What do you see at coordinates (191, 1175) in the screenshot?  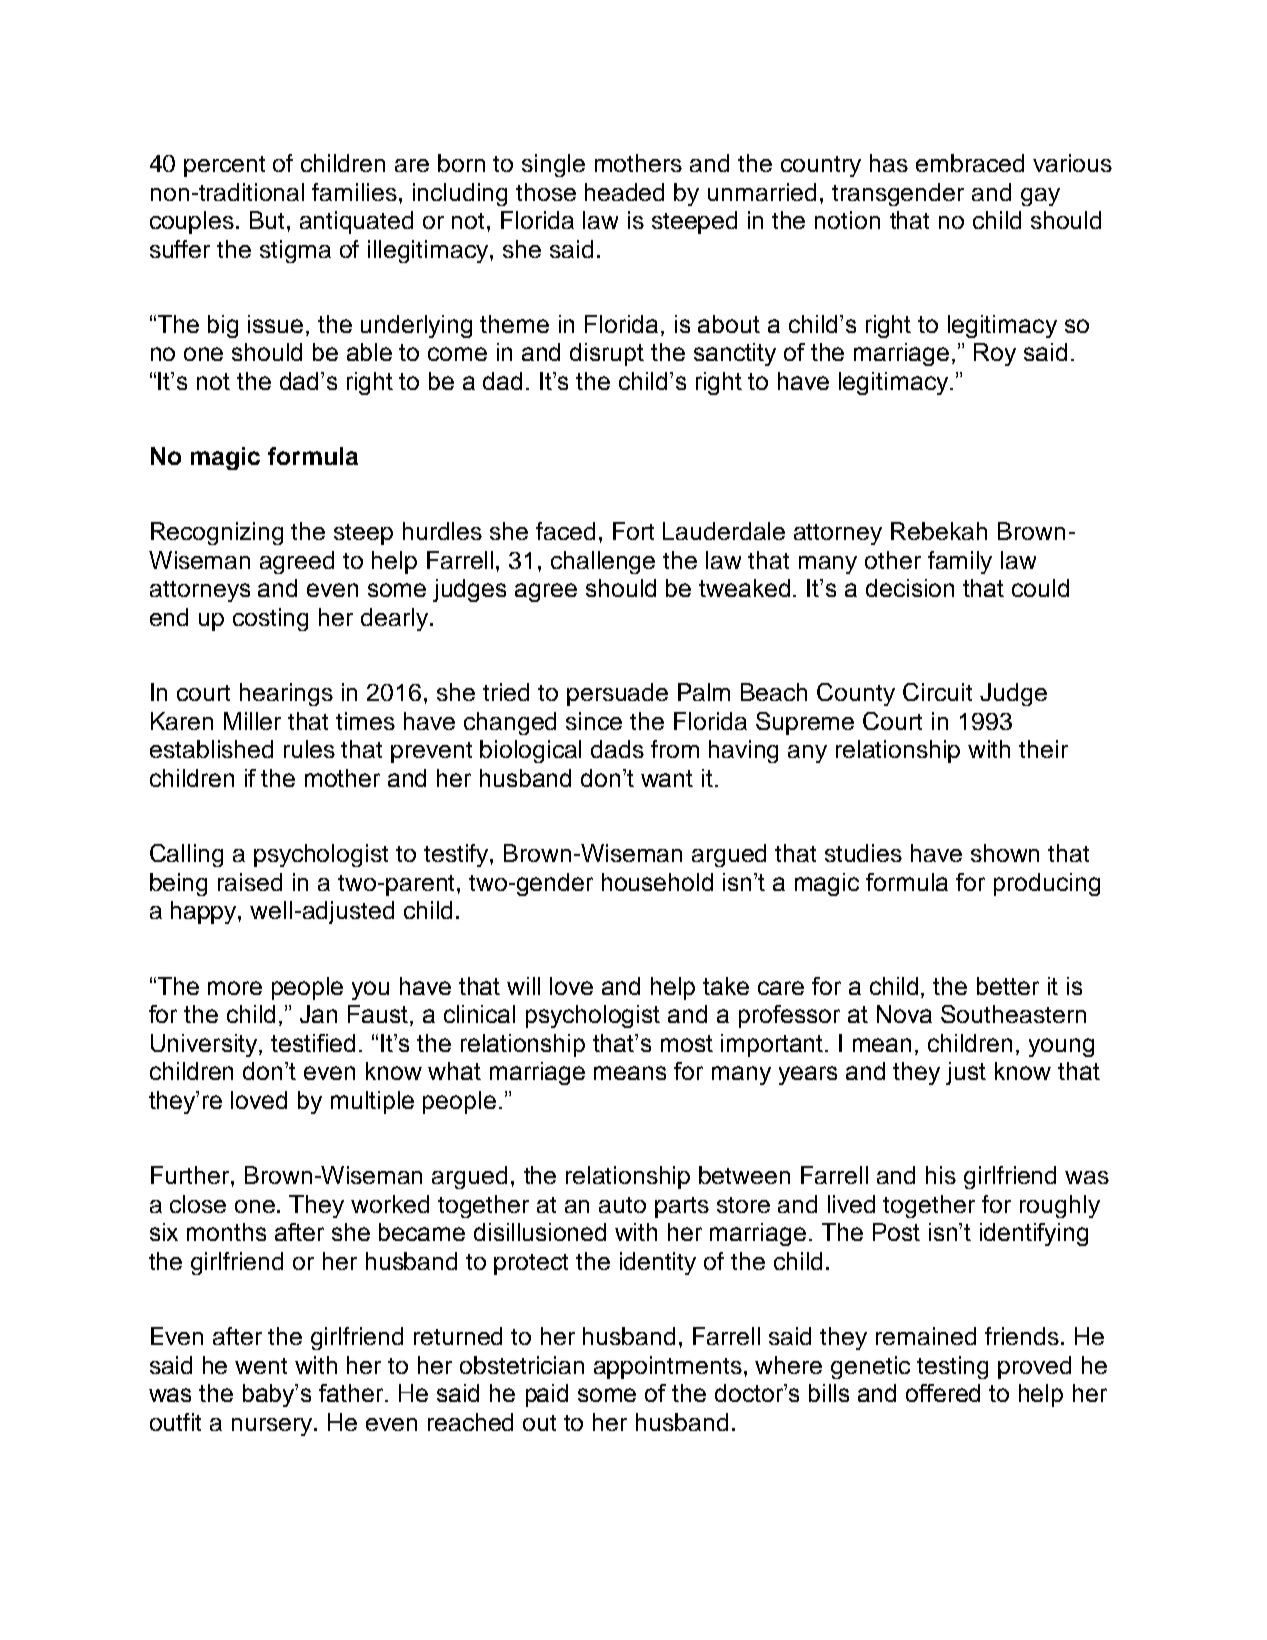 I see `Further` at bounding box center [191, 1175].
